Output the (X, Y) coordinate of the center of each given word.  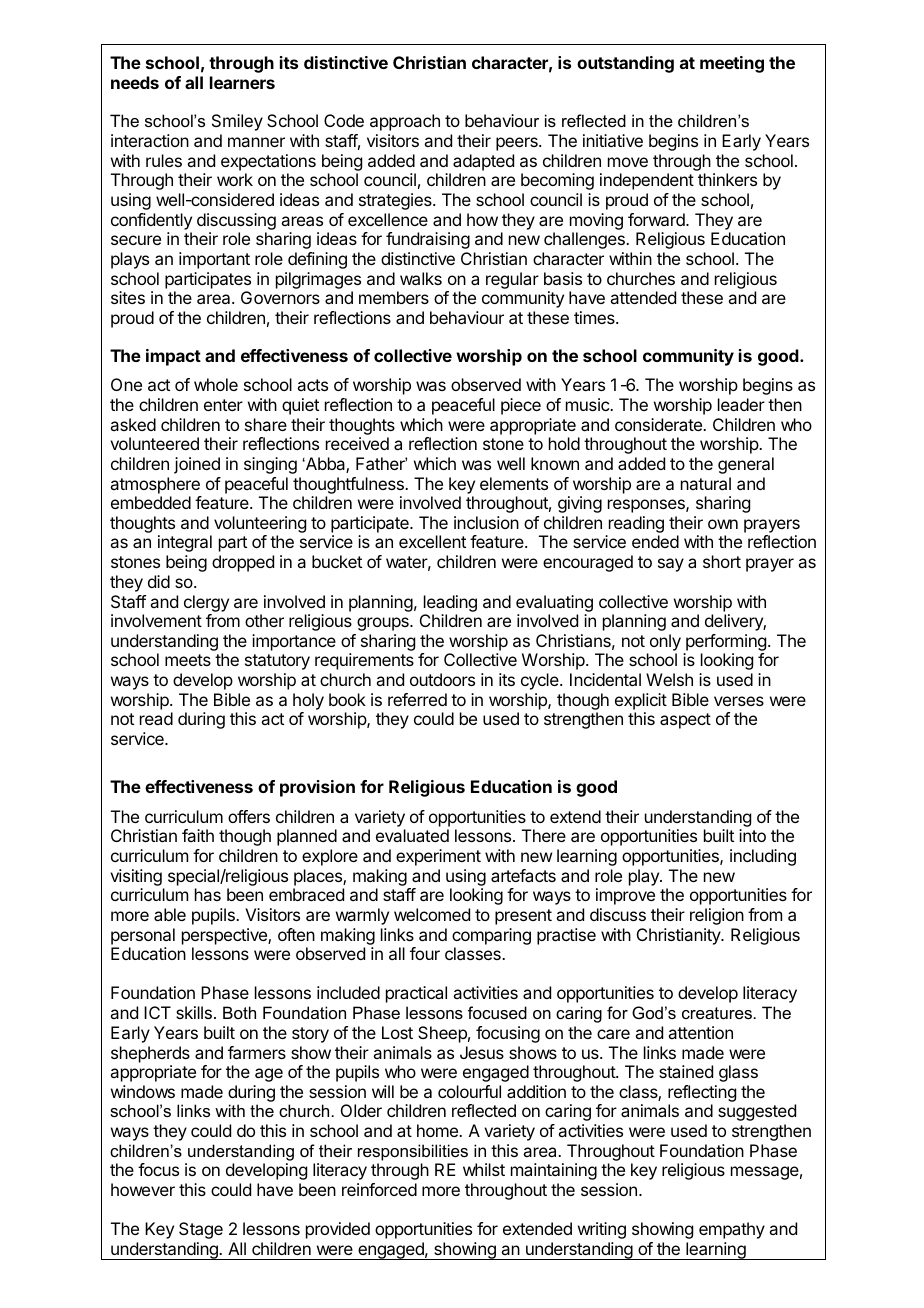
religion (717, 916)
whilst (484, 1169)
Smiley (237, 122)
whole (216, 384)
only (665, 642)
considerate (659, 424)
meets (188, 660)
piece (521, 406)
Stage (201, 1230)
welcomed (432, 914)
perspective (225, 936)
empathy (732, 1230)
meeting (732, 64)
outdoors (442, 679)
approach (405, 122)
